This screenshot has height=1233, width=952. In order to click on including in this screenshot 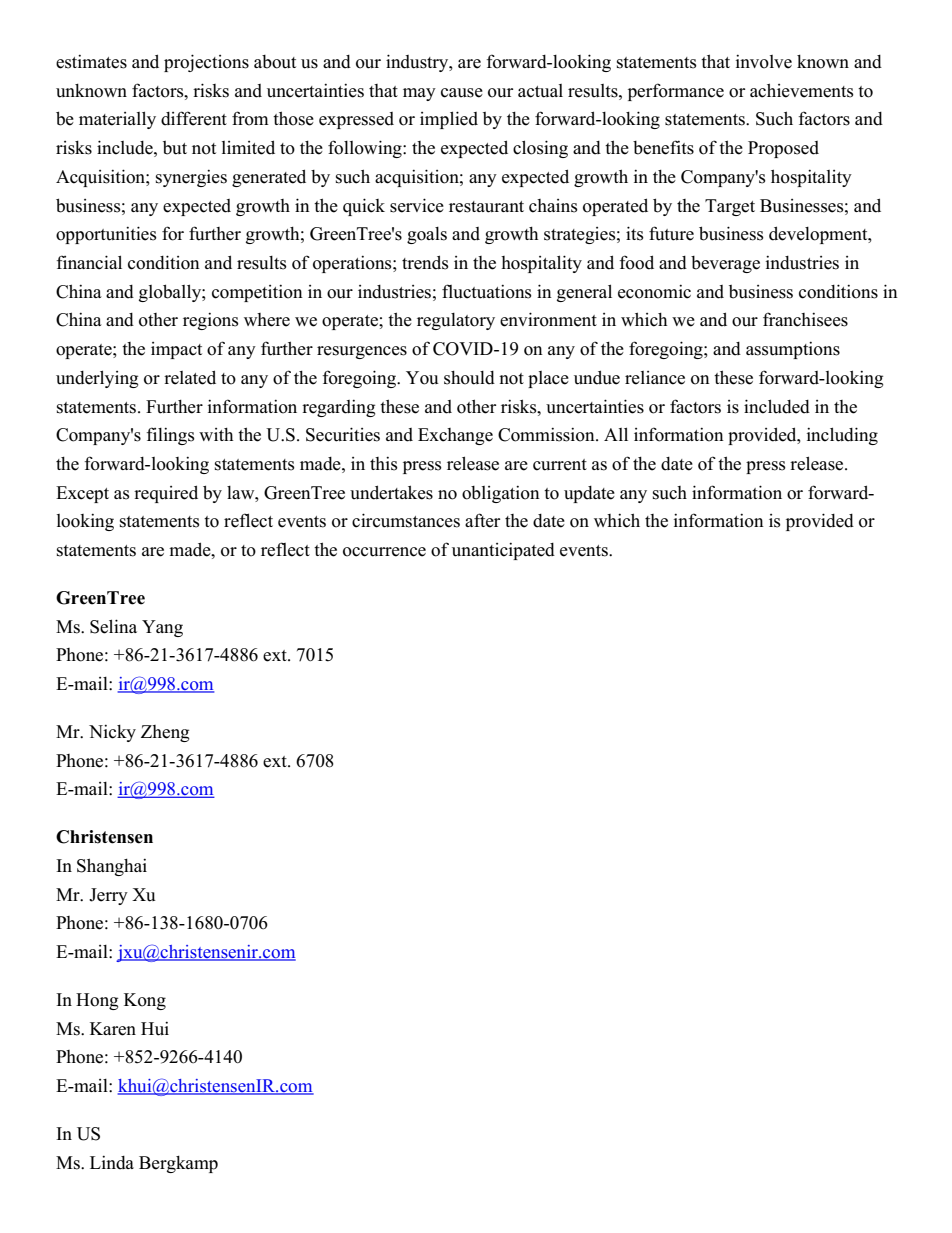, I will do `click(842, 436)`.
